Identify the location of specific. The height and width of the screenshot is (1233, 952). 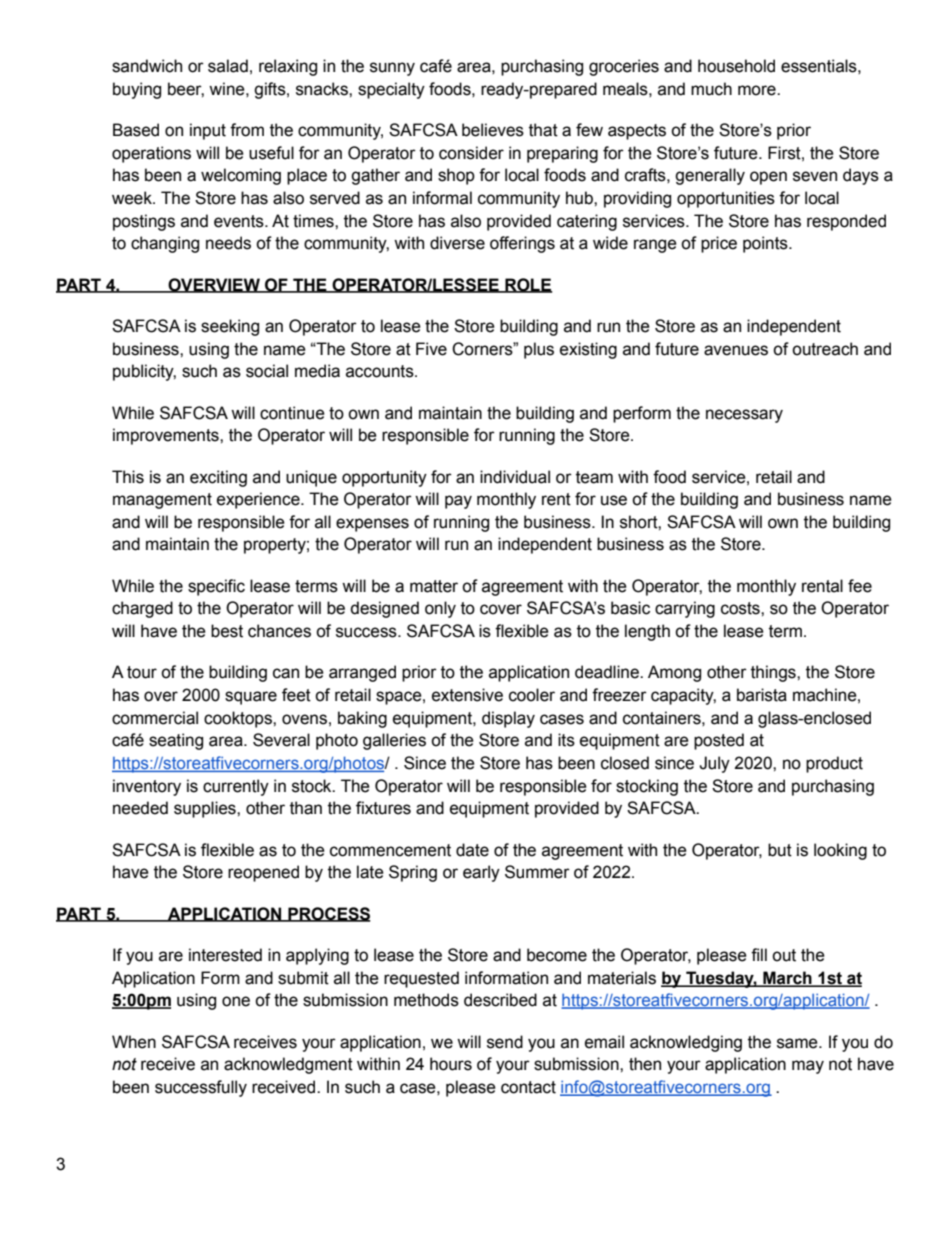
(216, 587).
